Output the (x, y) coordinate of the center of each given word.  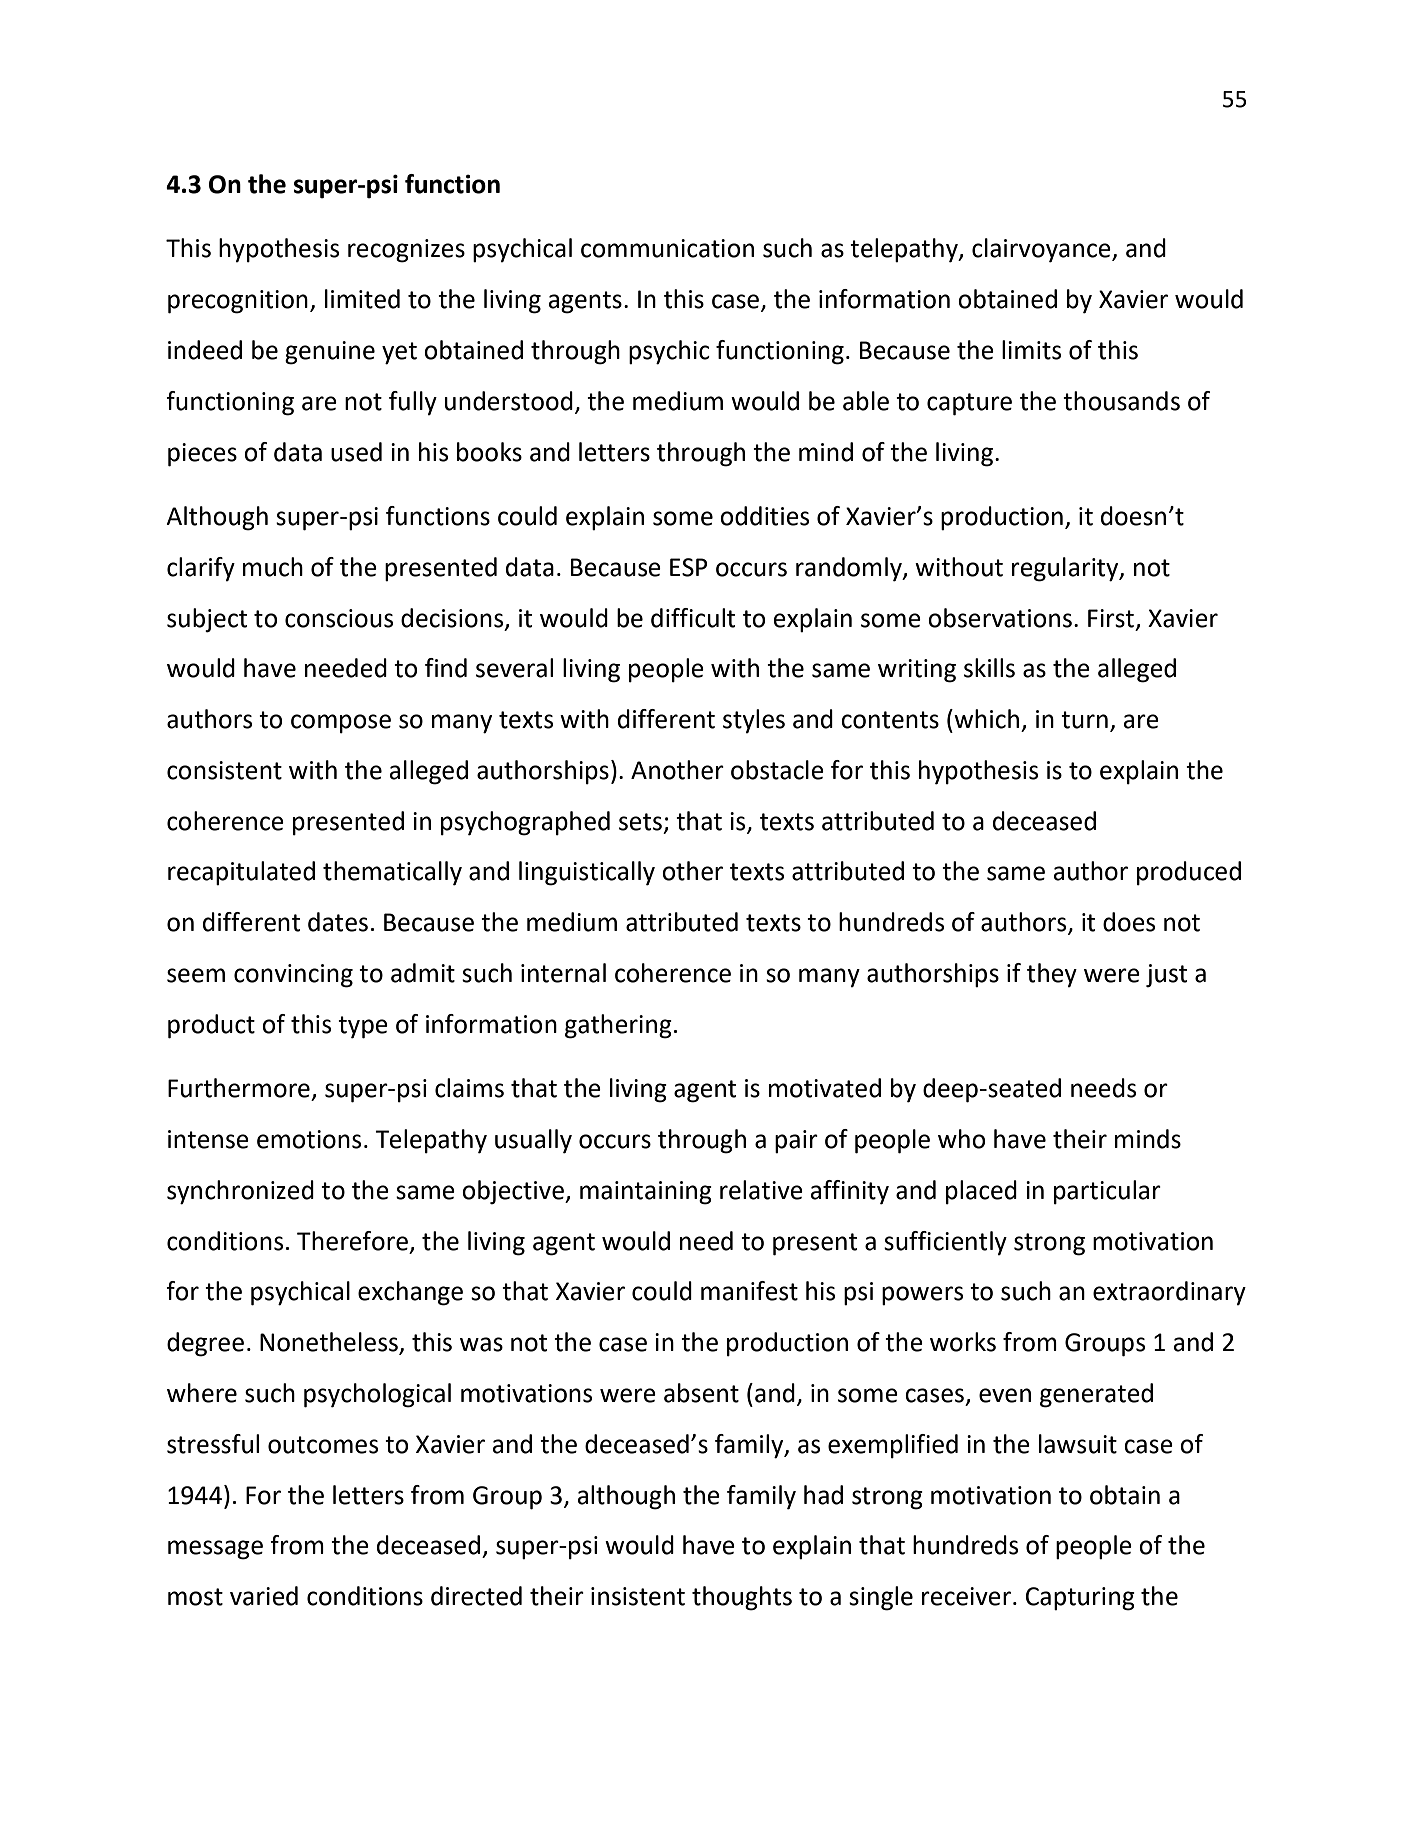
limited (362, 299)
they (1052, 975)
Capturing (1080, 1599)
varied (264, 1596)
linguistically (587, 873)
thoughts (742, 1598)
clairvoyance (1042, 250)
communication (667, 248)
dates (338, 922)
